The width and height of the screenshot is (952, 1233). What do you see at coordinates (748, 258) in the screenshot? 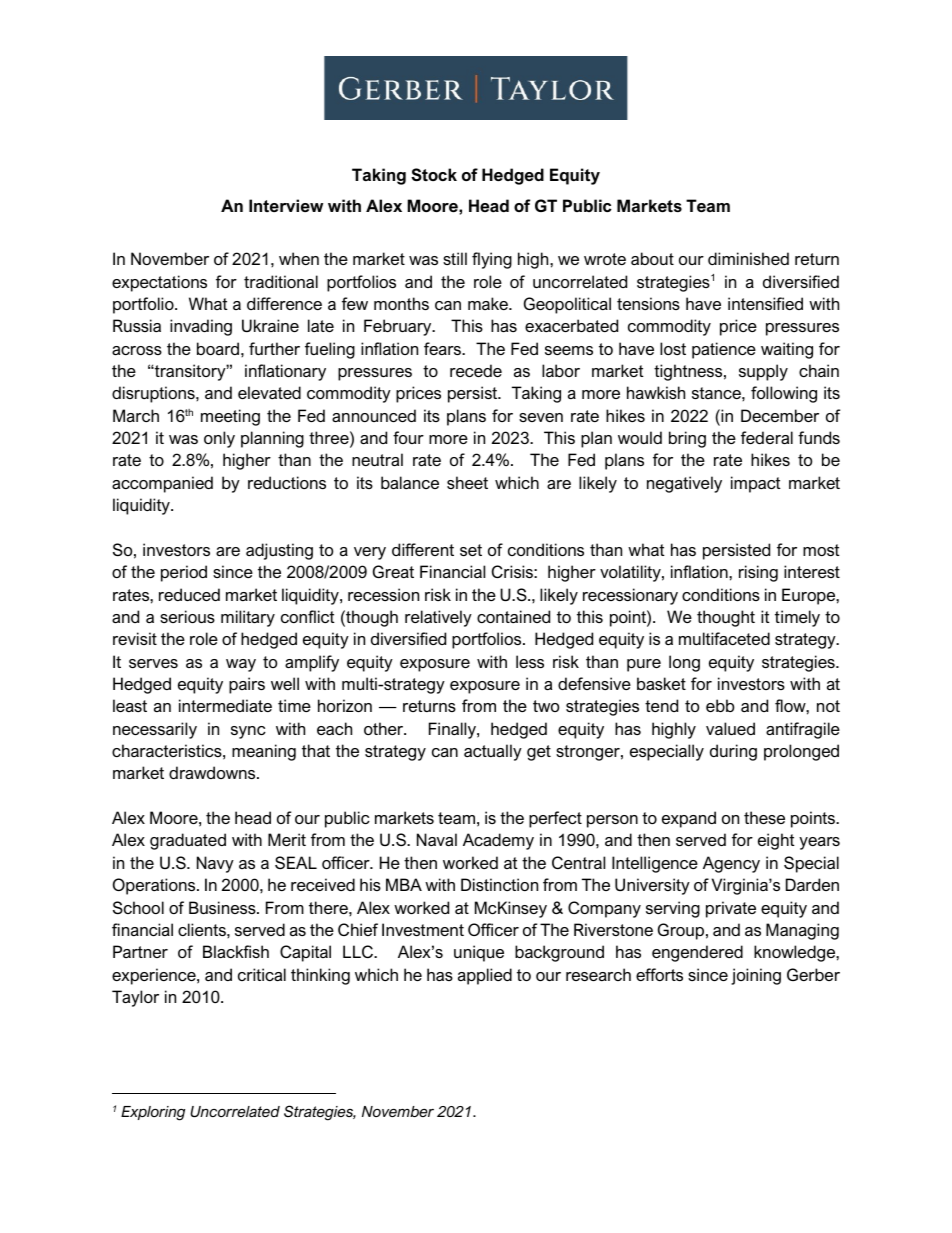
I see `diminished` at bounding box center [748, 258].
